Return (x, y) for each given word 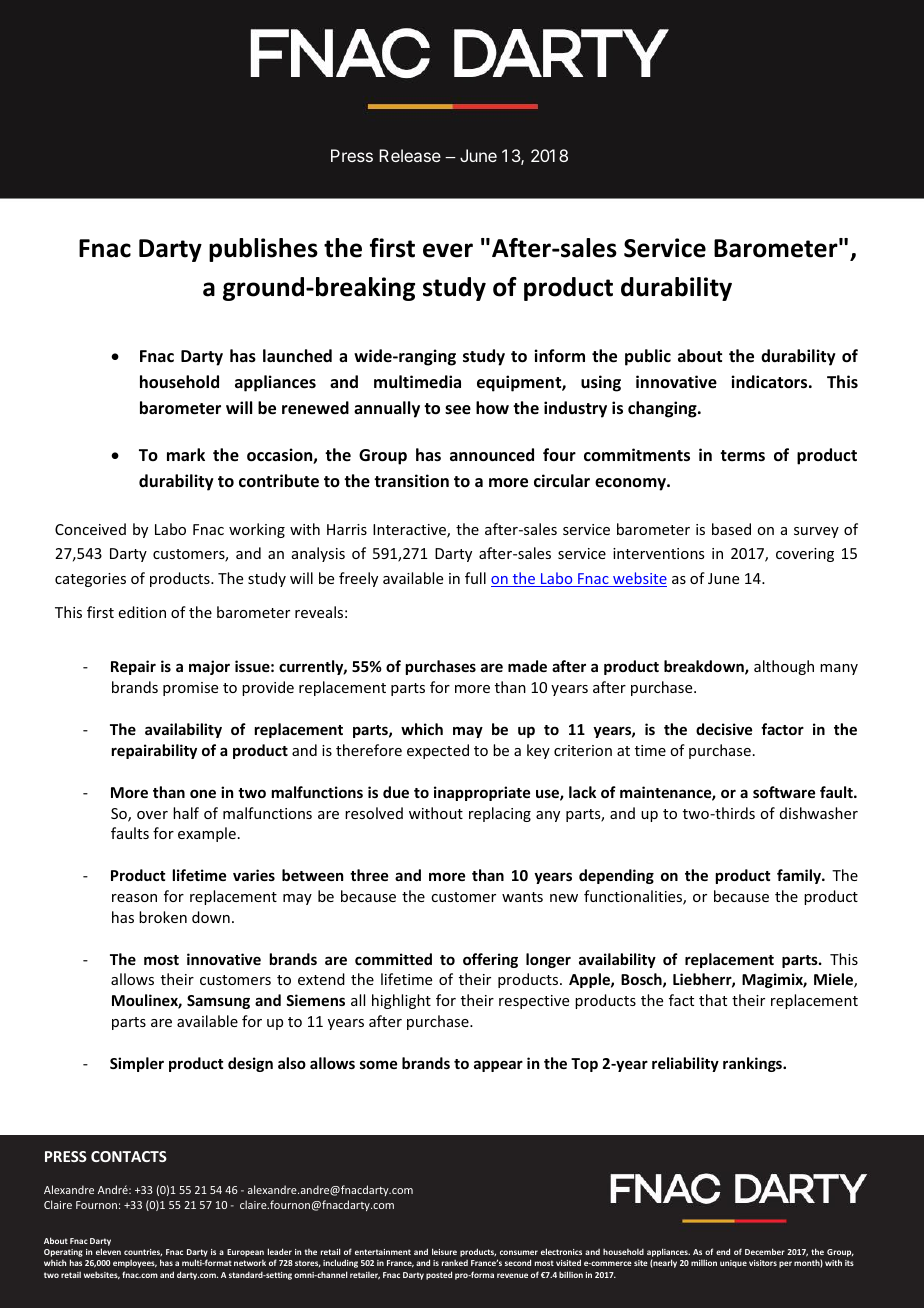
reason (134, 898)
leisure (444, 1251)
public (648, 357)
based (731, 529)
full (475, 578)
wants (522, 897)
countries (143, 1252)
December (765, 1251)
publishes (263, 250)
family (800, 876)
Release (410, 155)
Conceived (90, 529)
